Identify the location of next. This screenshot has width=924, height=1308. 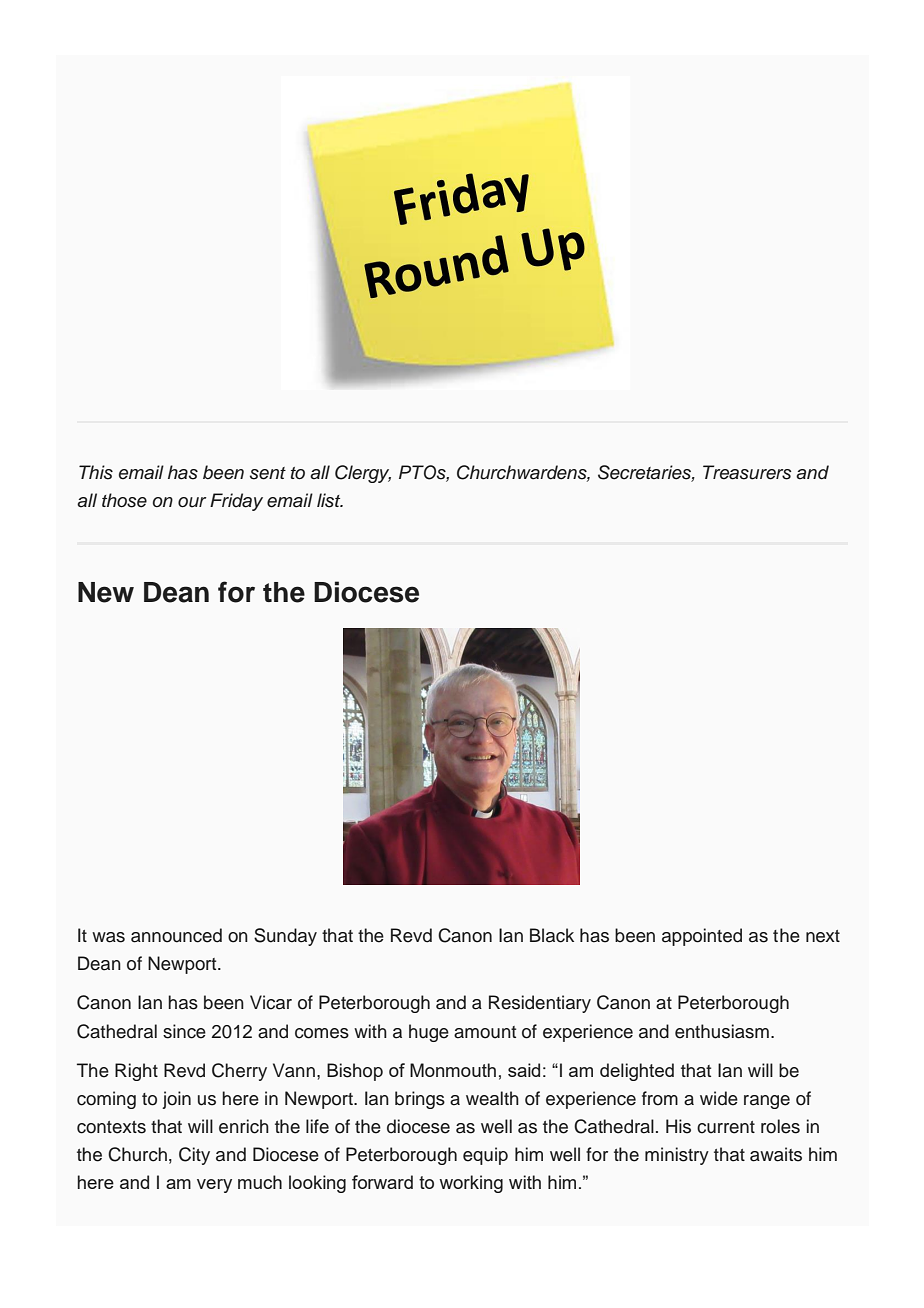
(823, 936).
